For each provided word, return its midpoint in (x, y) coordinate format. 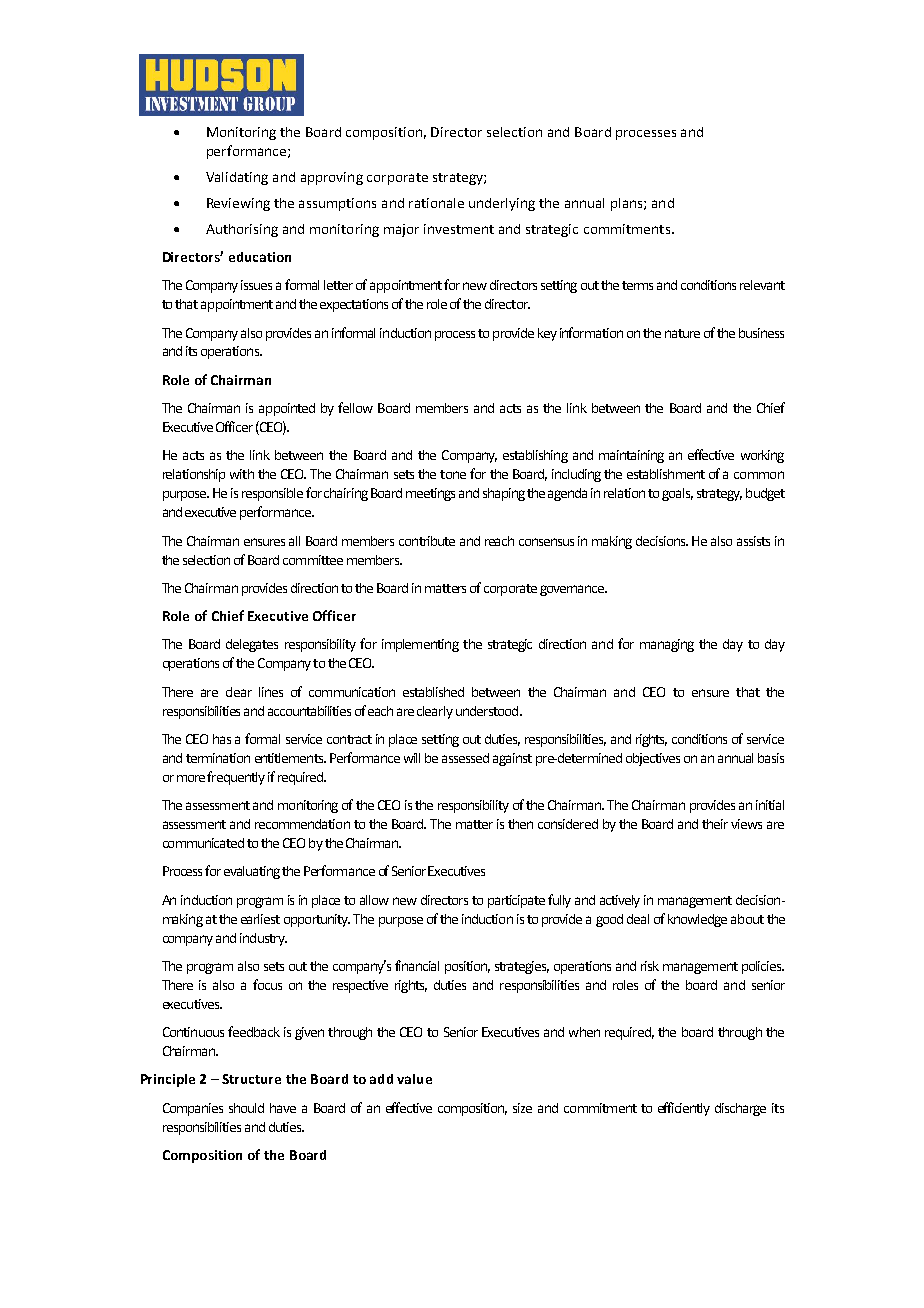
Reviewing (238, 204)
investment (459, 229)
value (414, 1079)
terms (637, 285)
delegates (252, 645)
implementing (420, 645)
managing (667, 645)
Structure (251, 1079)
